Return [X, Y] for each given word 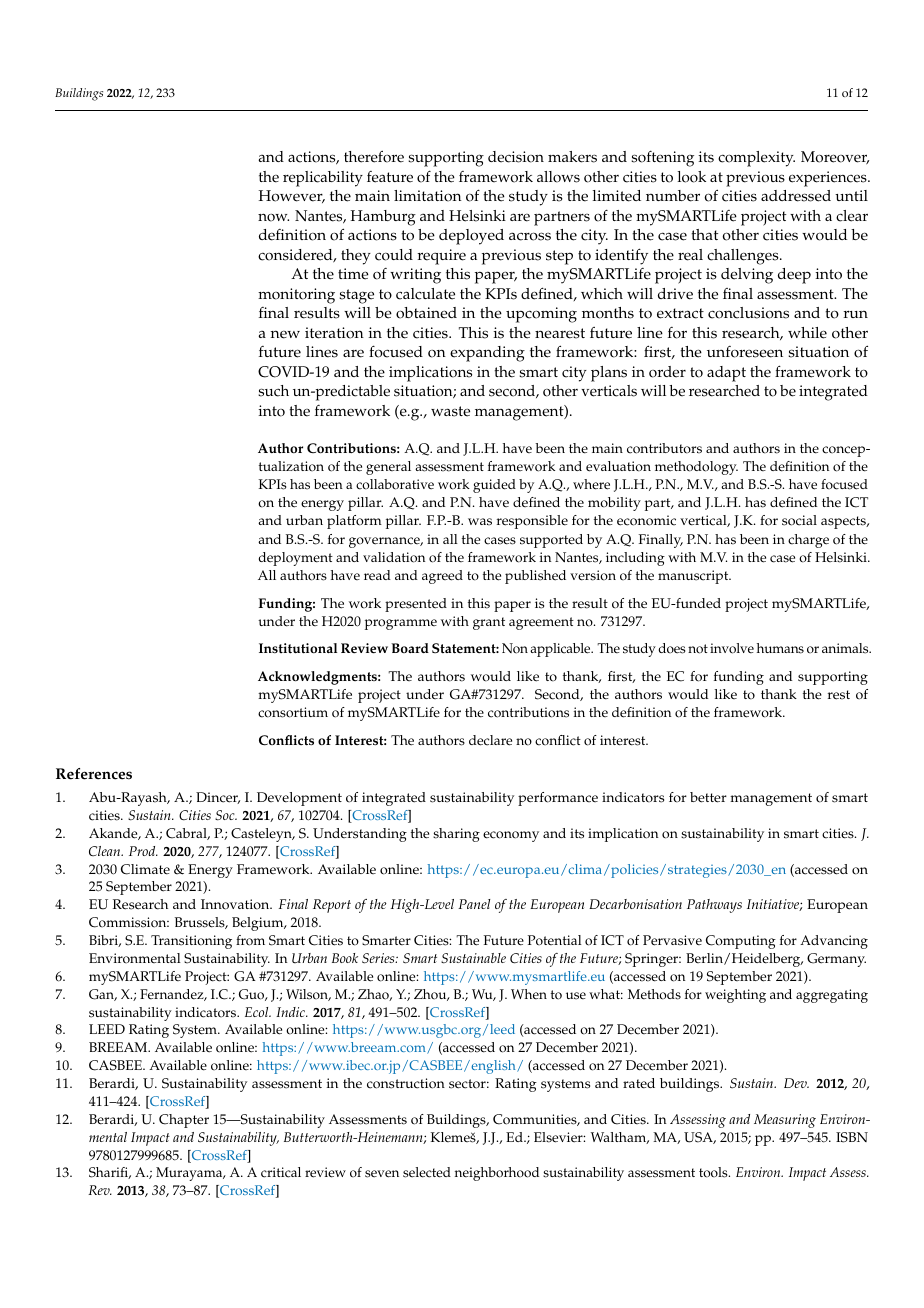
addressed [796, 196]
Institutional [298, 648]
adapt [726, 374]
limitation [427, 196]
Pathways [714, 906]
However [292, 196]
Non [515, 648]
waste [450, 411]
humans [780, 648]
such [273, 391]
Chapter [184, 1121]
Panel [474, 904]
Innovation [236, 904]
